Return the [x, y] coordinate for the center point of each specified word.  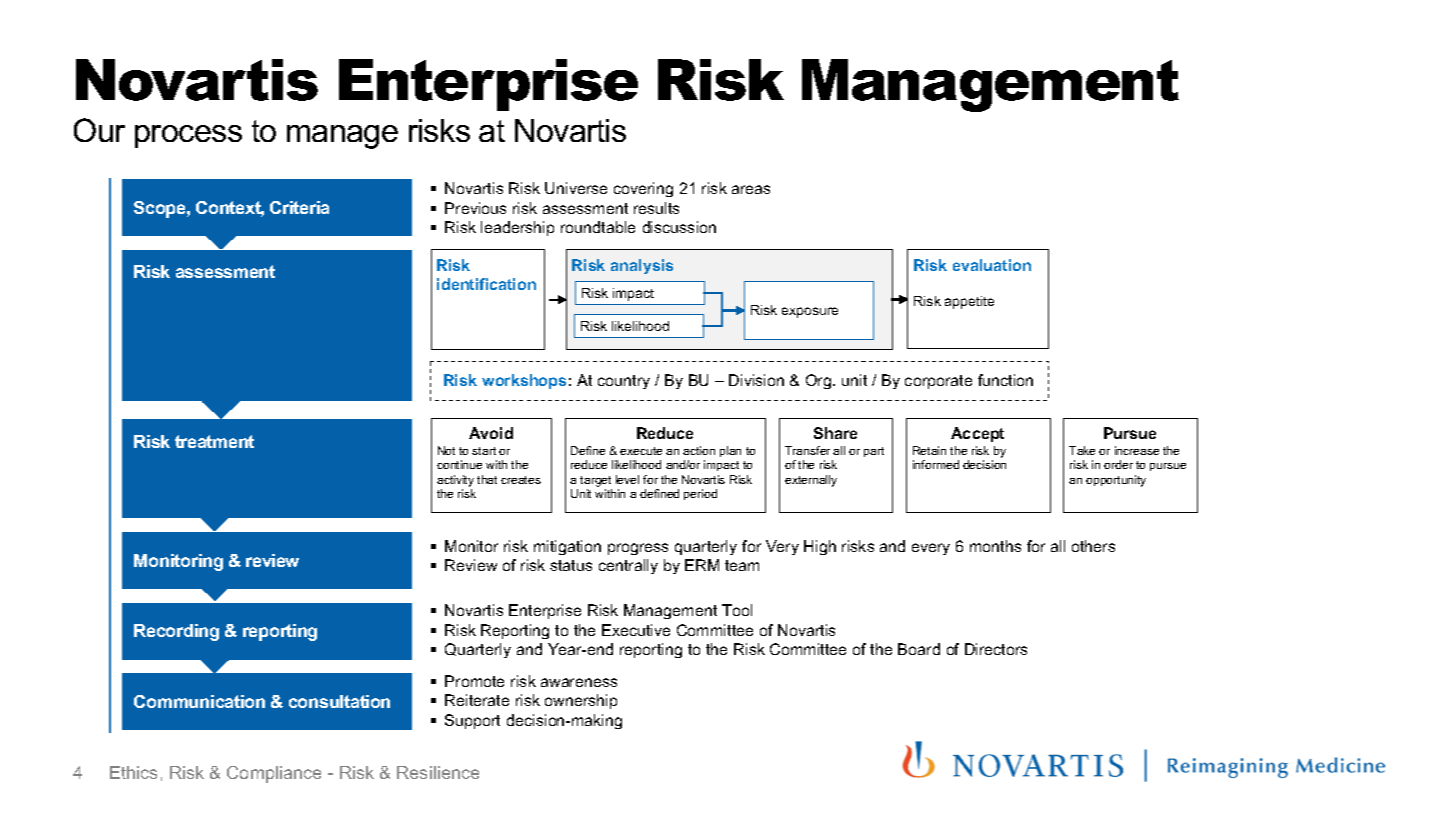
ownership [581, 701]
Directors [996, 649]
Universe [576, 188]
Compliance [274, 774]
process [188, 136]
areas [751, 189]
